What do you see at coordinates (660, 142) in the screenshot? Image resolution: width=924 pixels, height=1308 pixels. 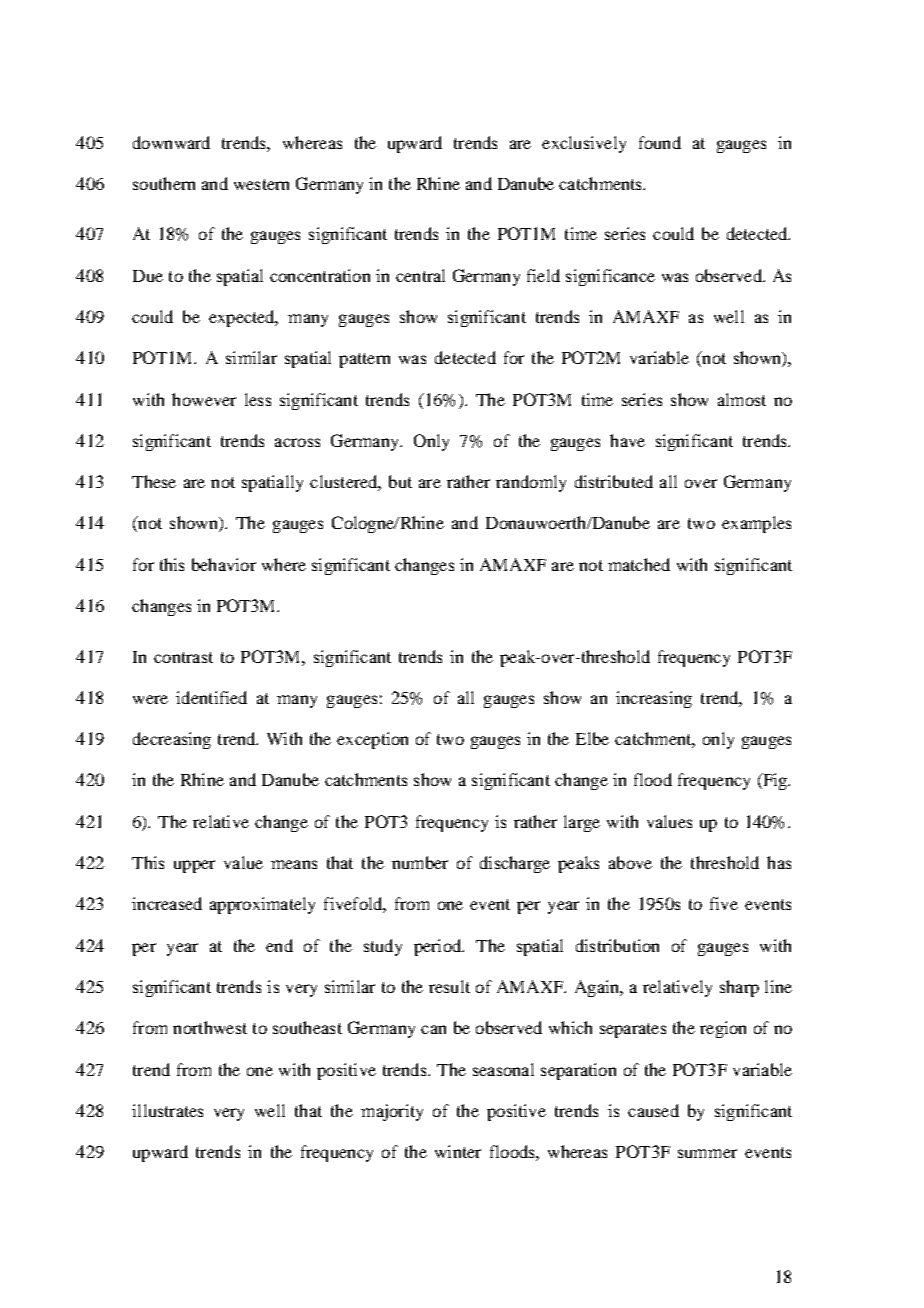 I see `found` at bounding box center [660, 142].
